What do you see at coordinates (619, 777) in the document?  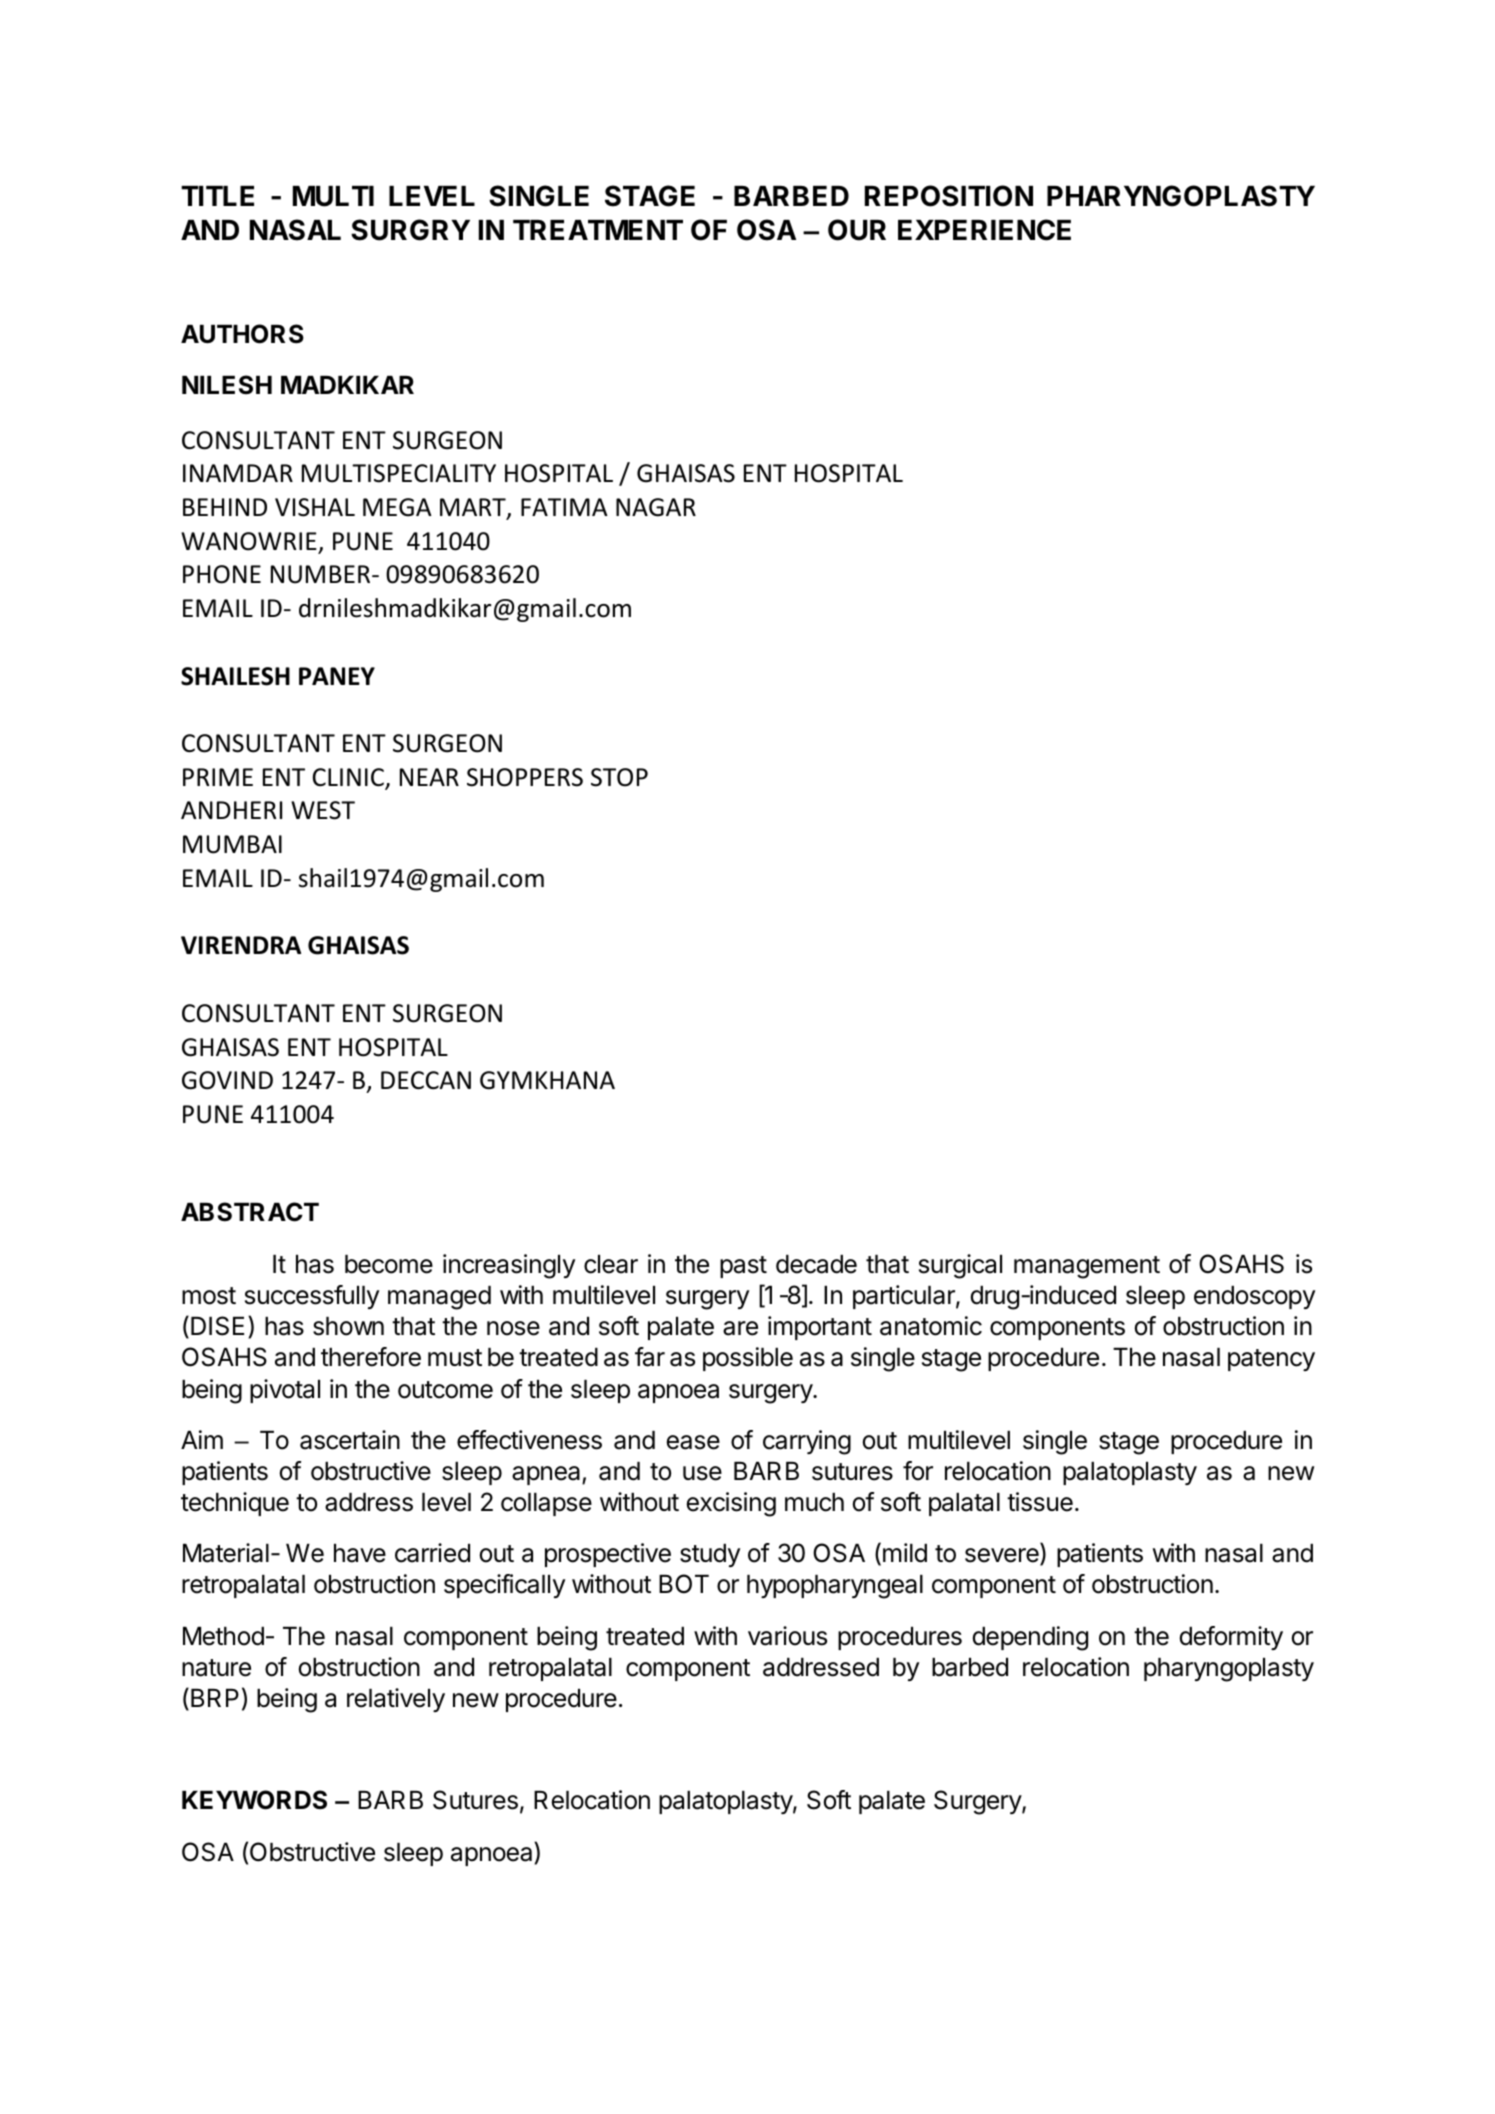 I see `STOP` at bounding box center [619, 777].
